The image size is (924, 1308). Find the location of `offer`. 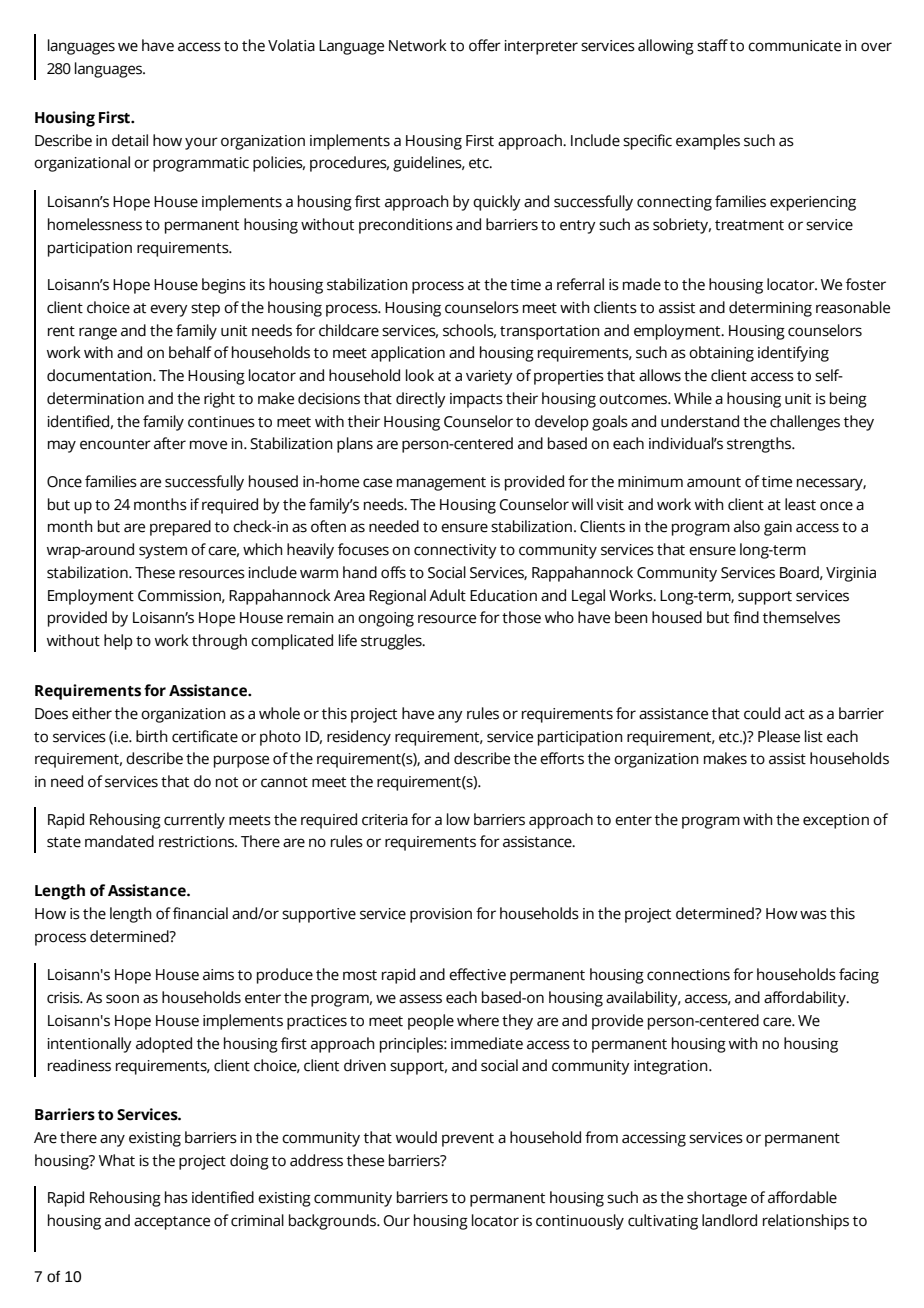

offer is located at coordinates (485, 45).
